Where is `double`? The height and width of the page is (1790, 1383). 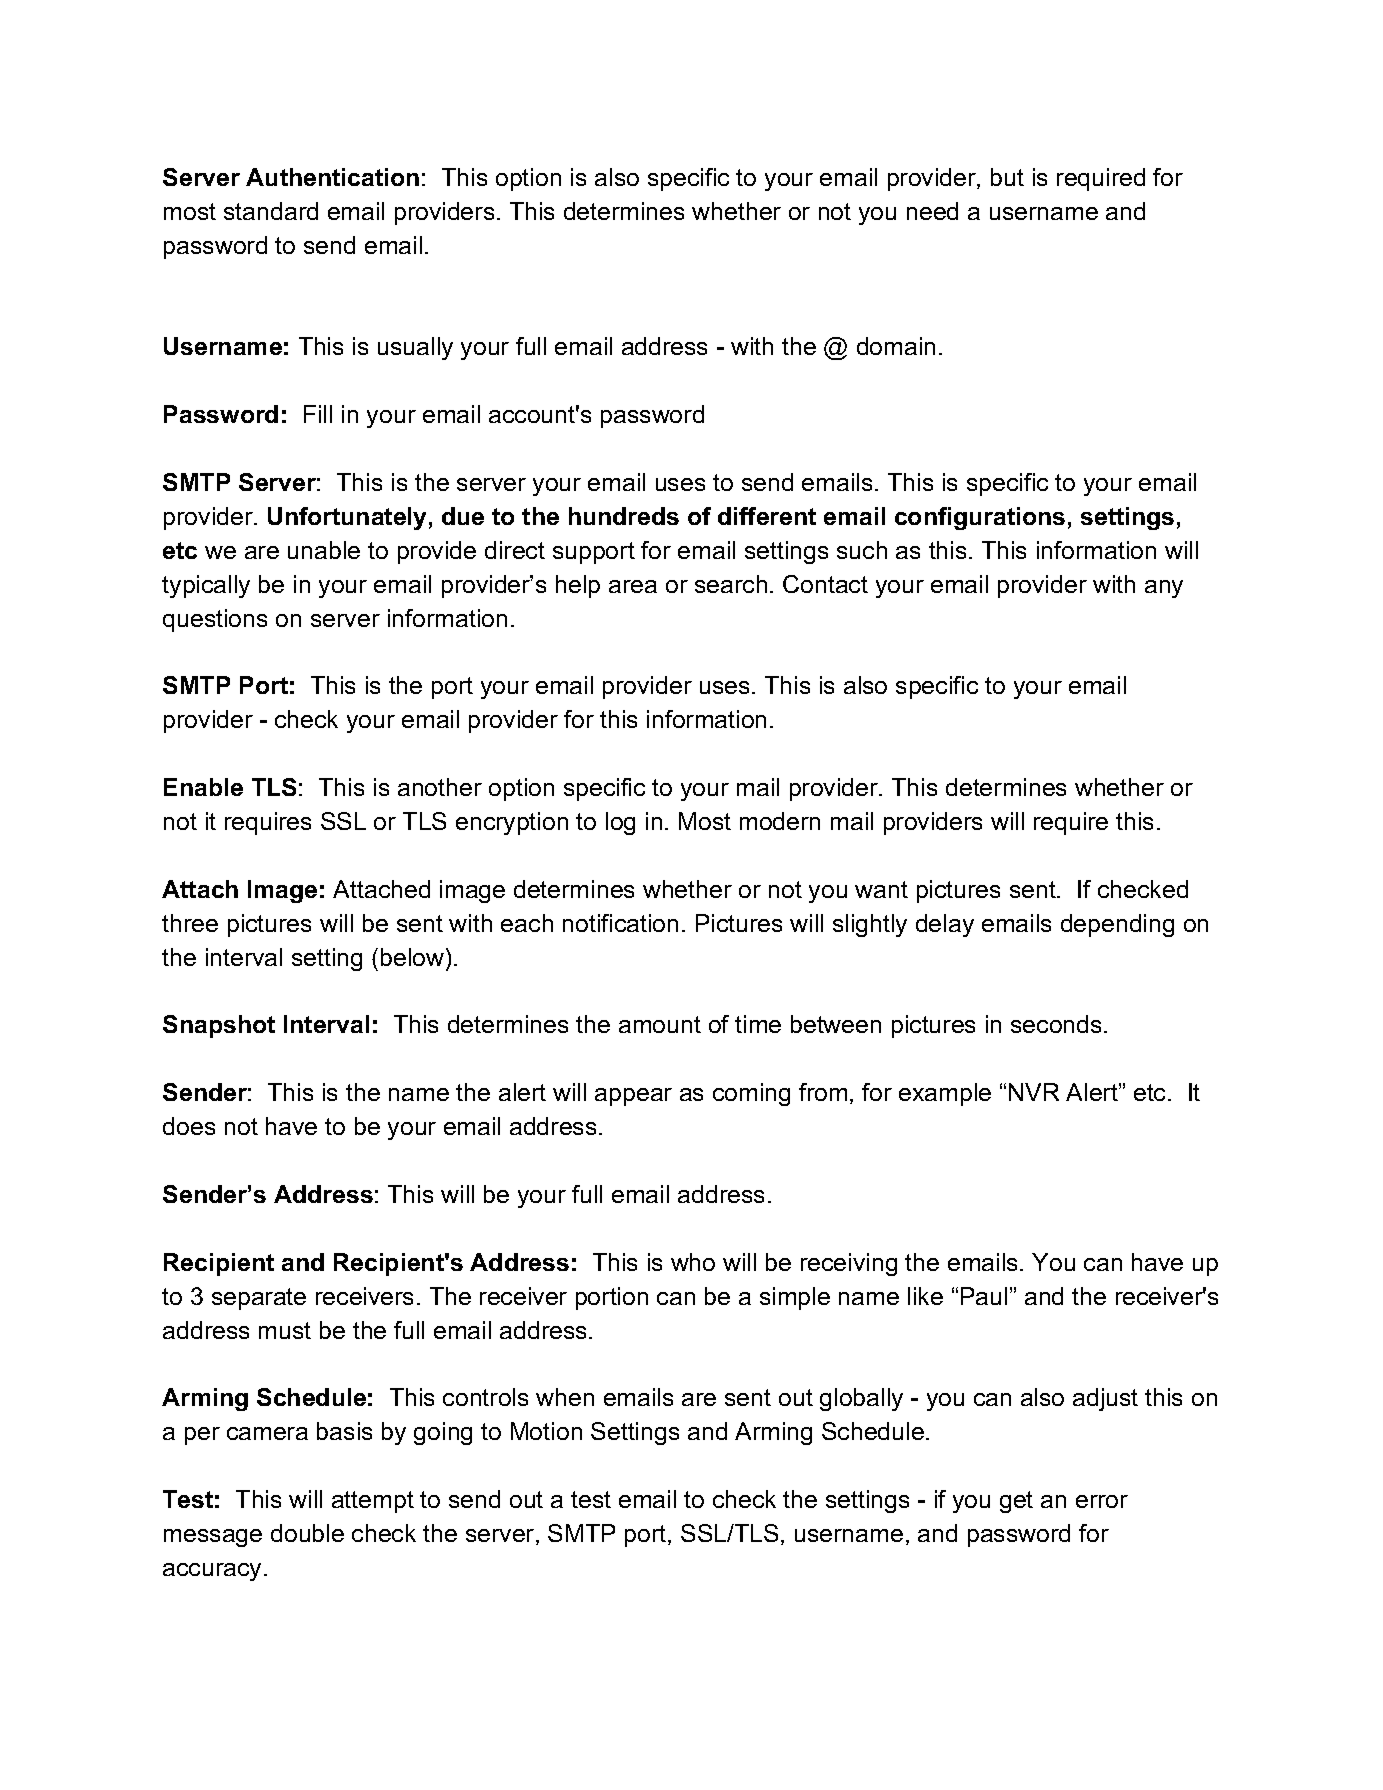 double is located at coordinates (307, 1533).
